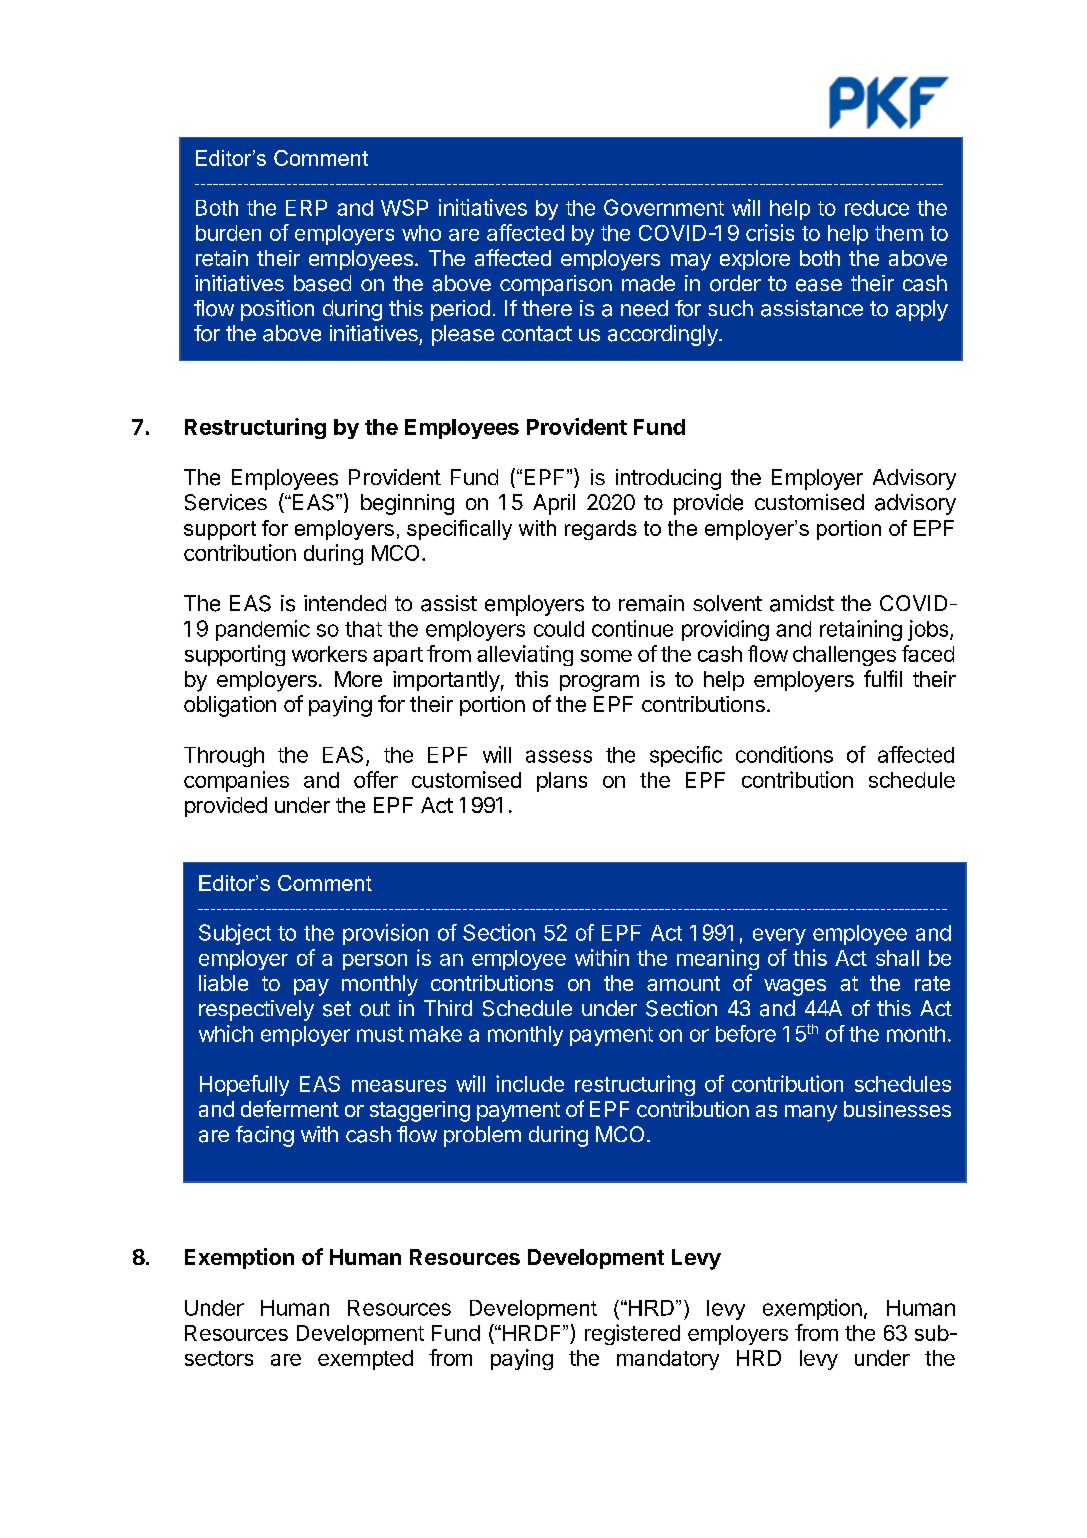 Image resolution: width=1087 pixels, height=1538 pixels. What do you see at coordinates (784, 754) in the document?
I see `conditions` at bounding box center [784, 754].
